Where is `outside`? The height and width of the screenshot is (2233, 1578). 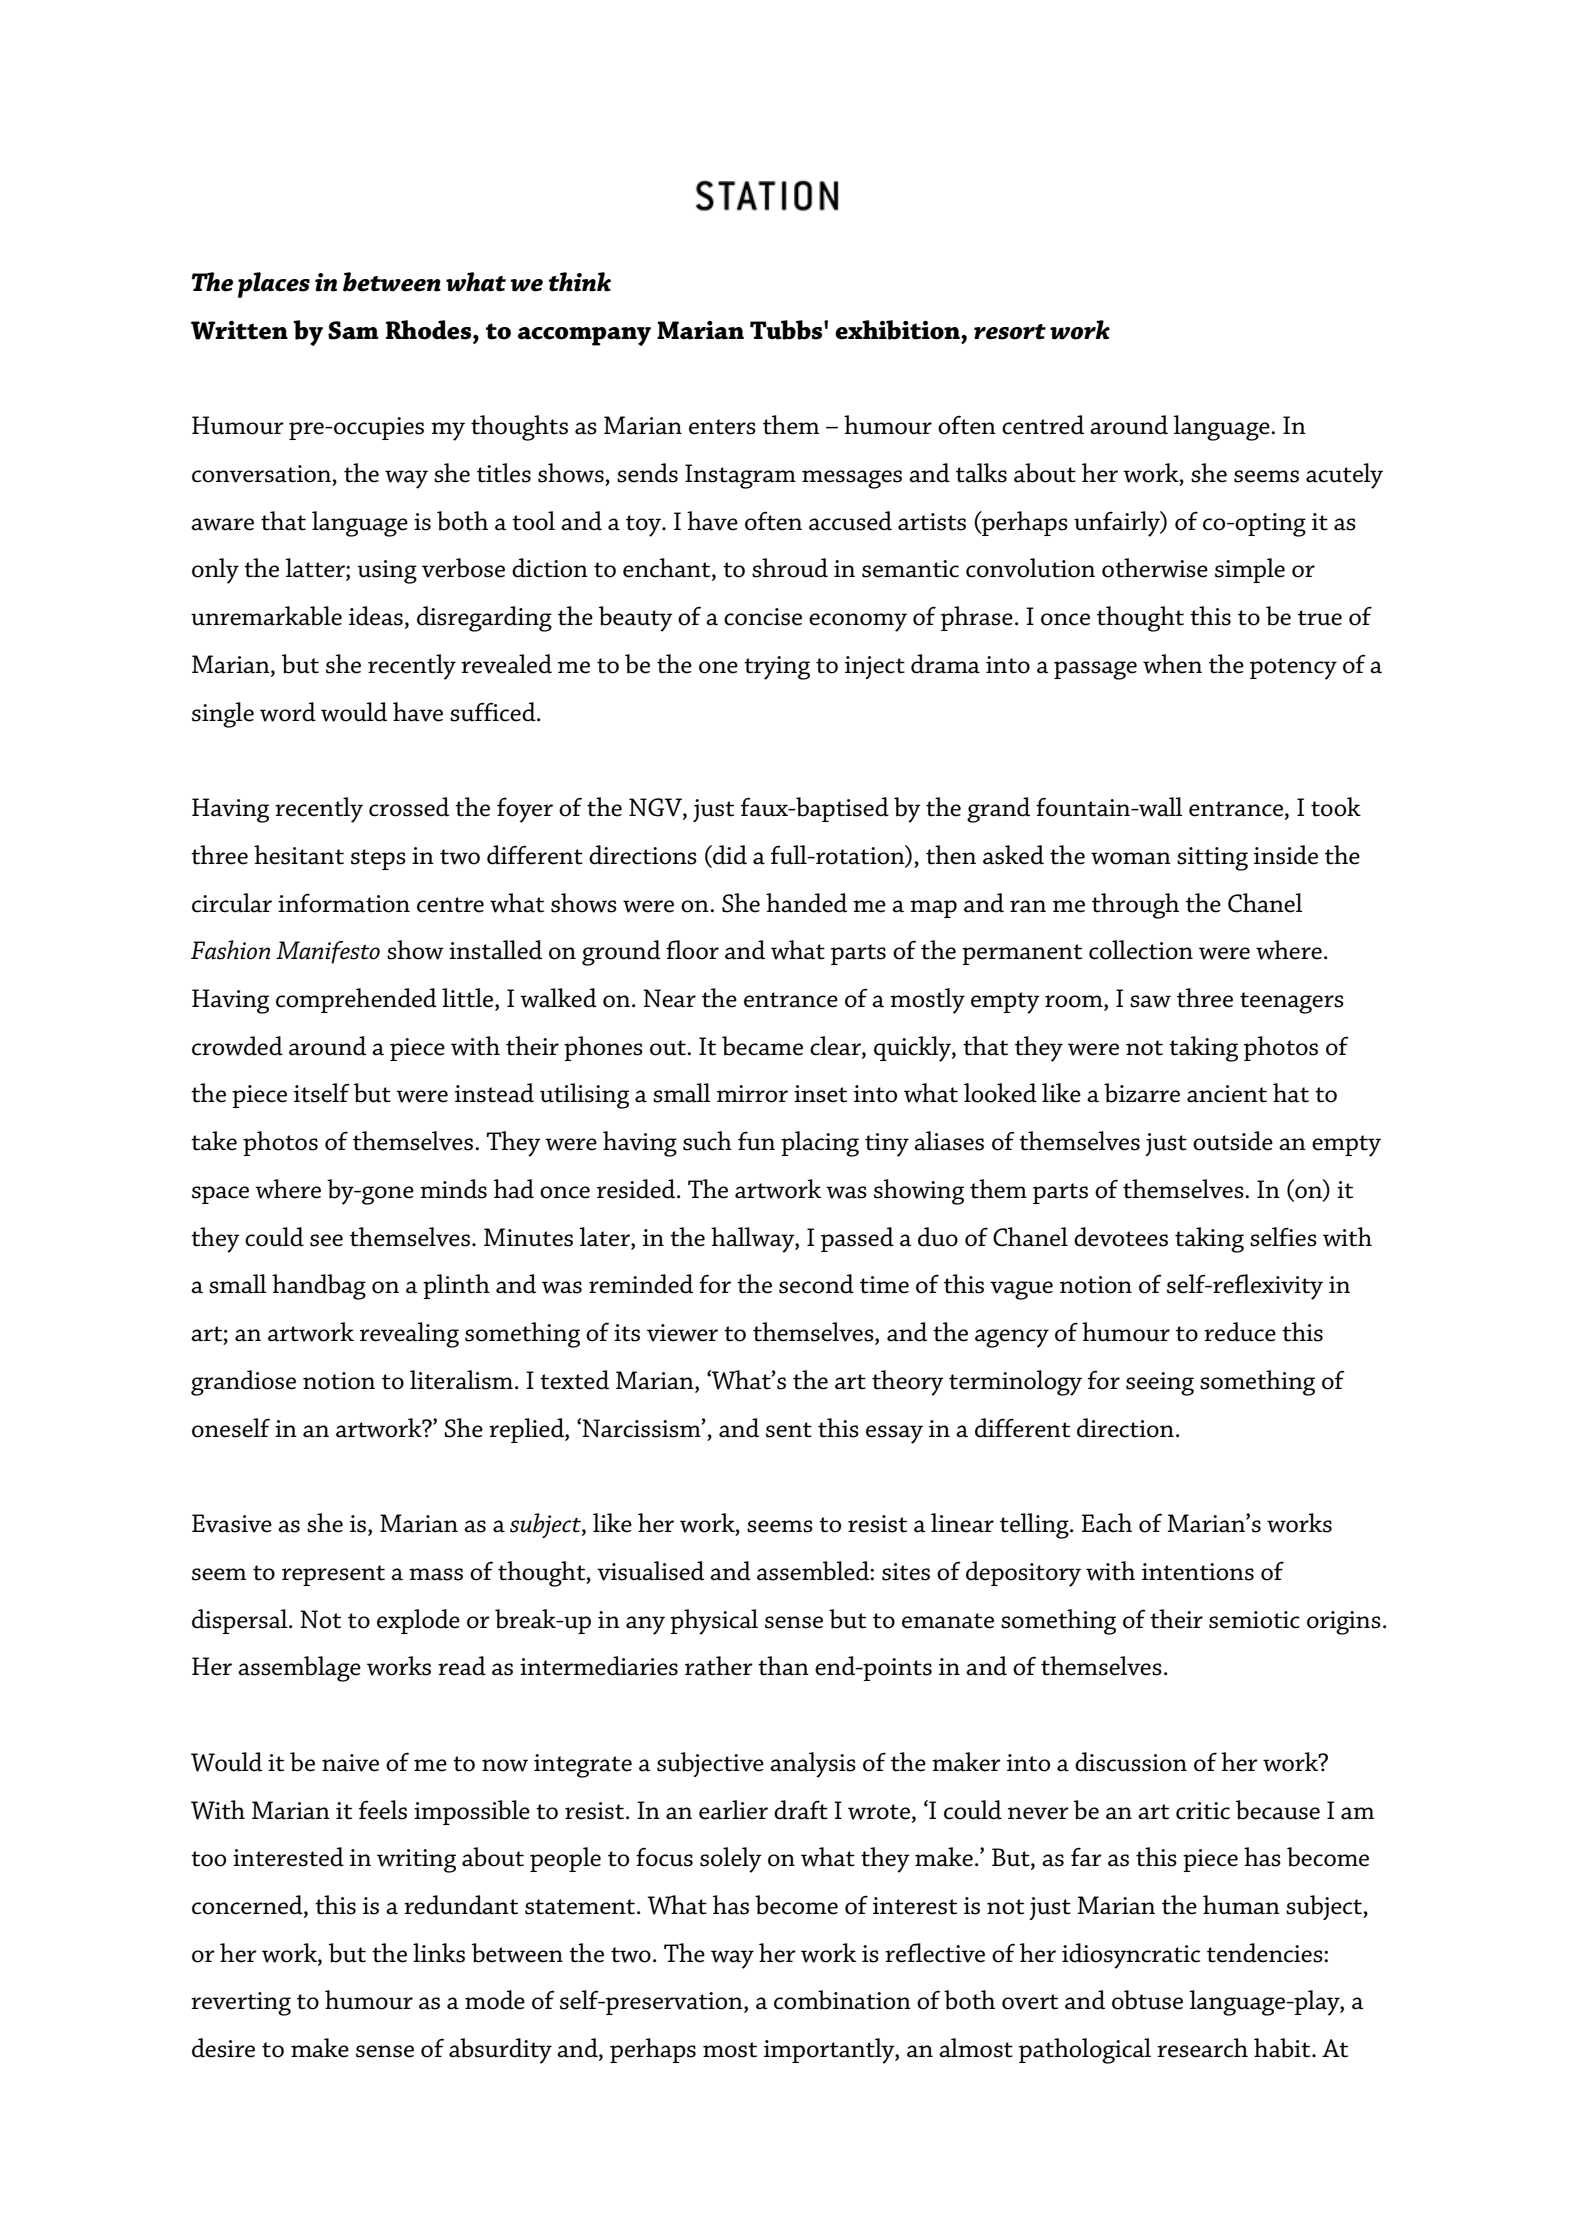 outside is located at coordinates (1233, 1141).
